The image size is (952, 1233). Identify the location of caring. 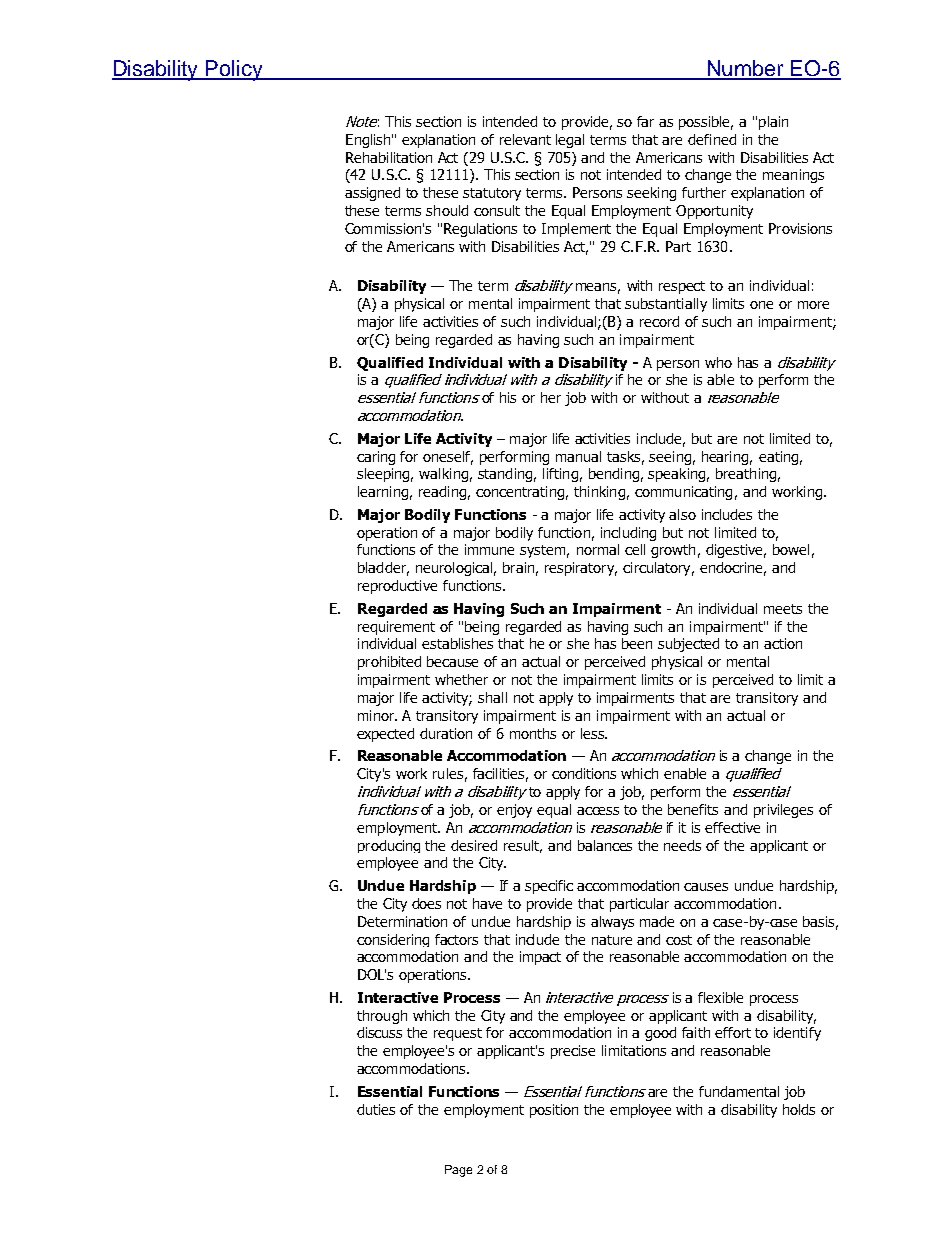
(376, 458).
